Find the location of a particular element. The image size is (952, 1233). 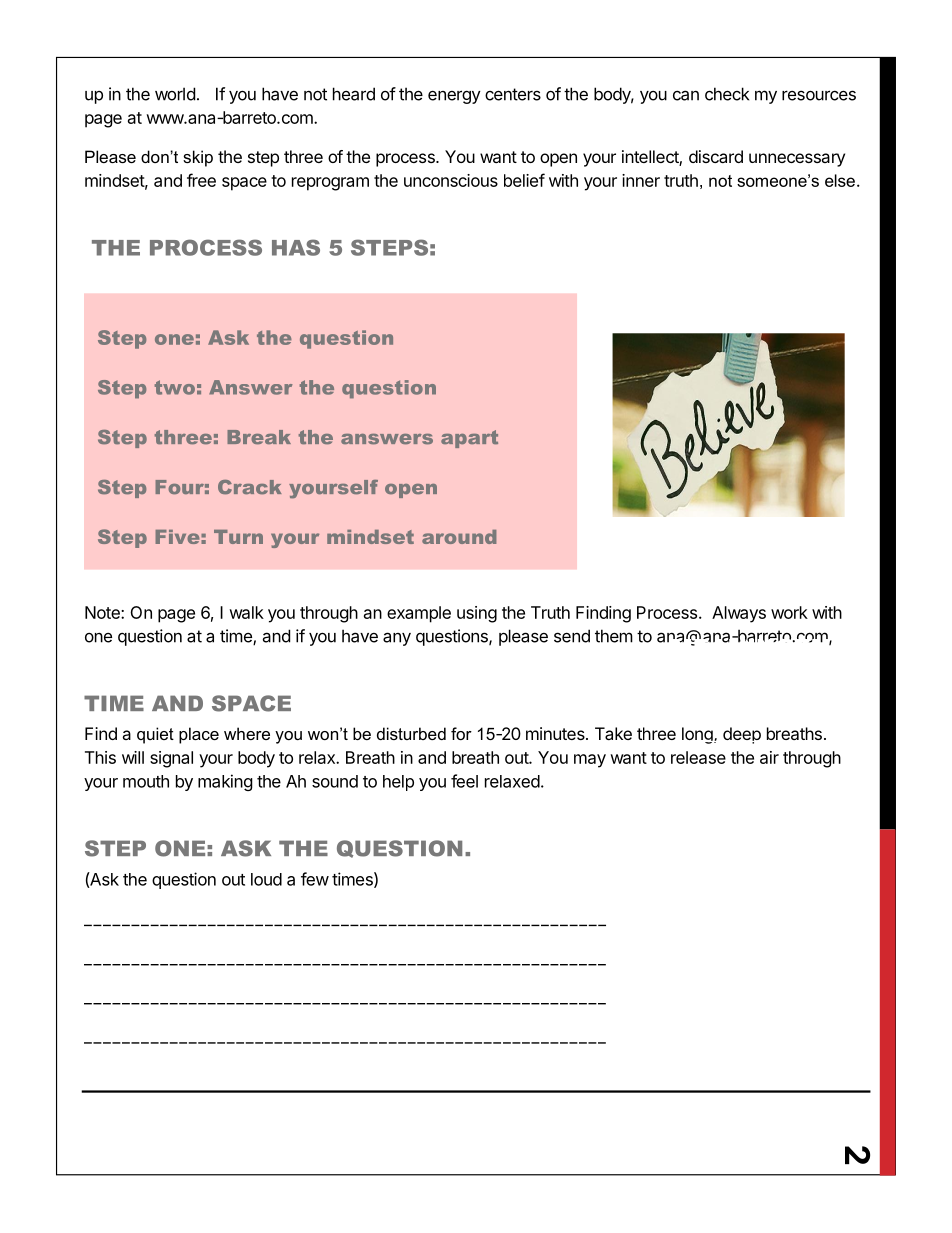

energy is located at coordinates (454, 97).
